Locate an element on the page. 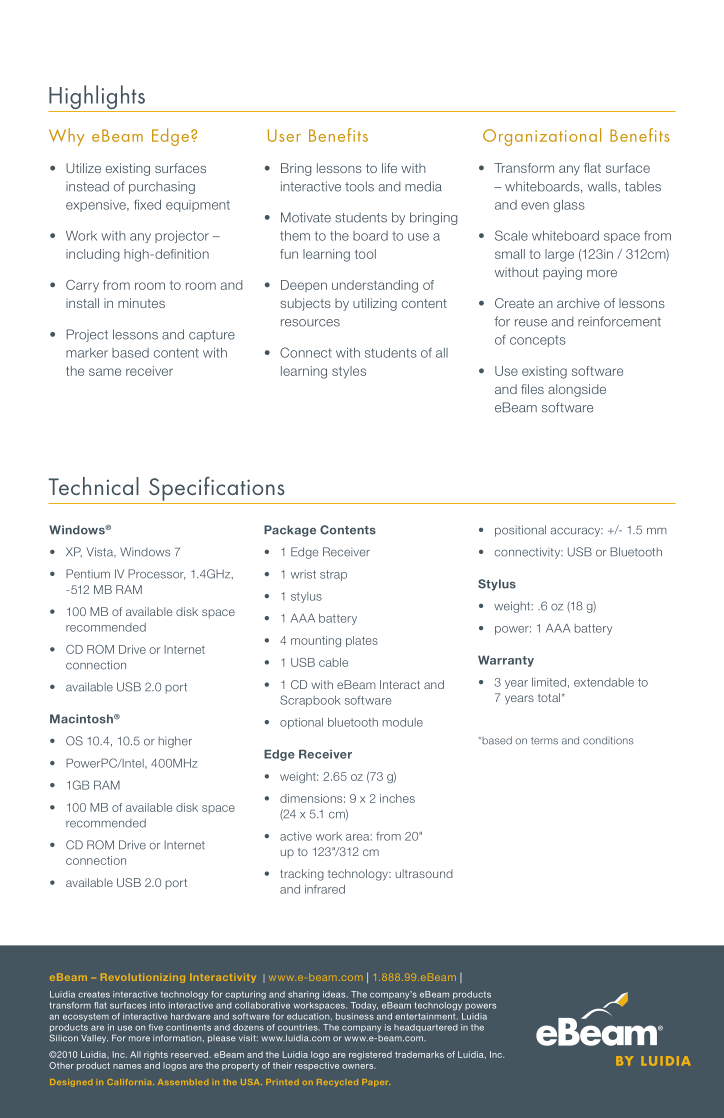 The image size is (724, 1118). purchasing is located at coordinates (162, 188).
